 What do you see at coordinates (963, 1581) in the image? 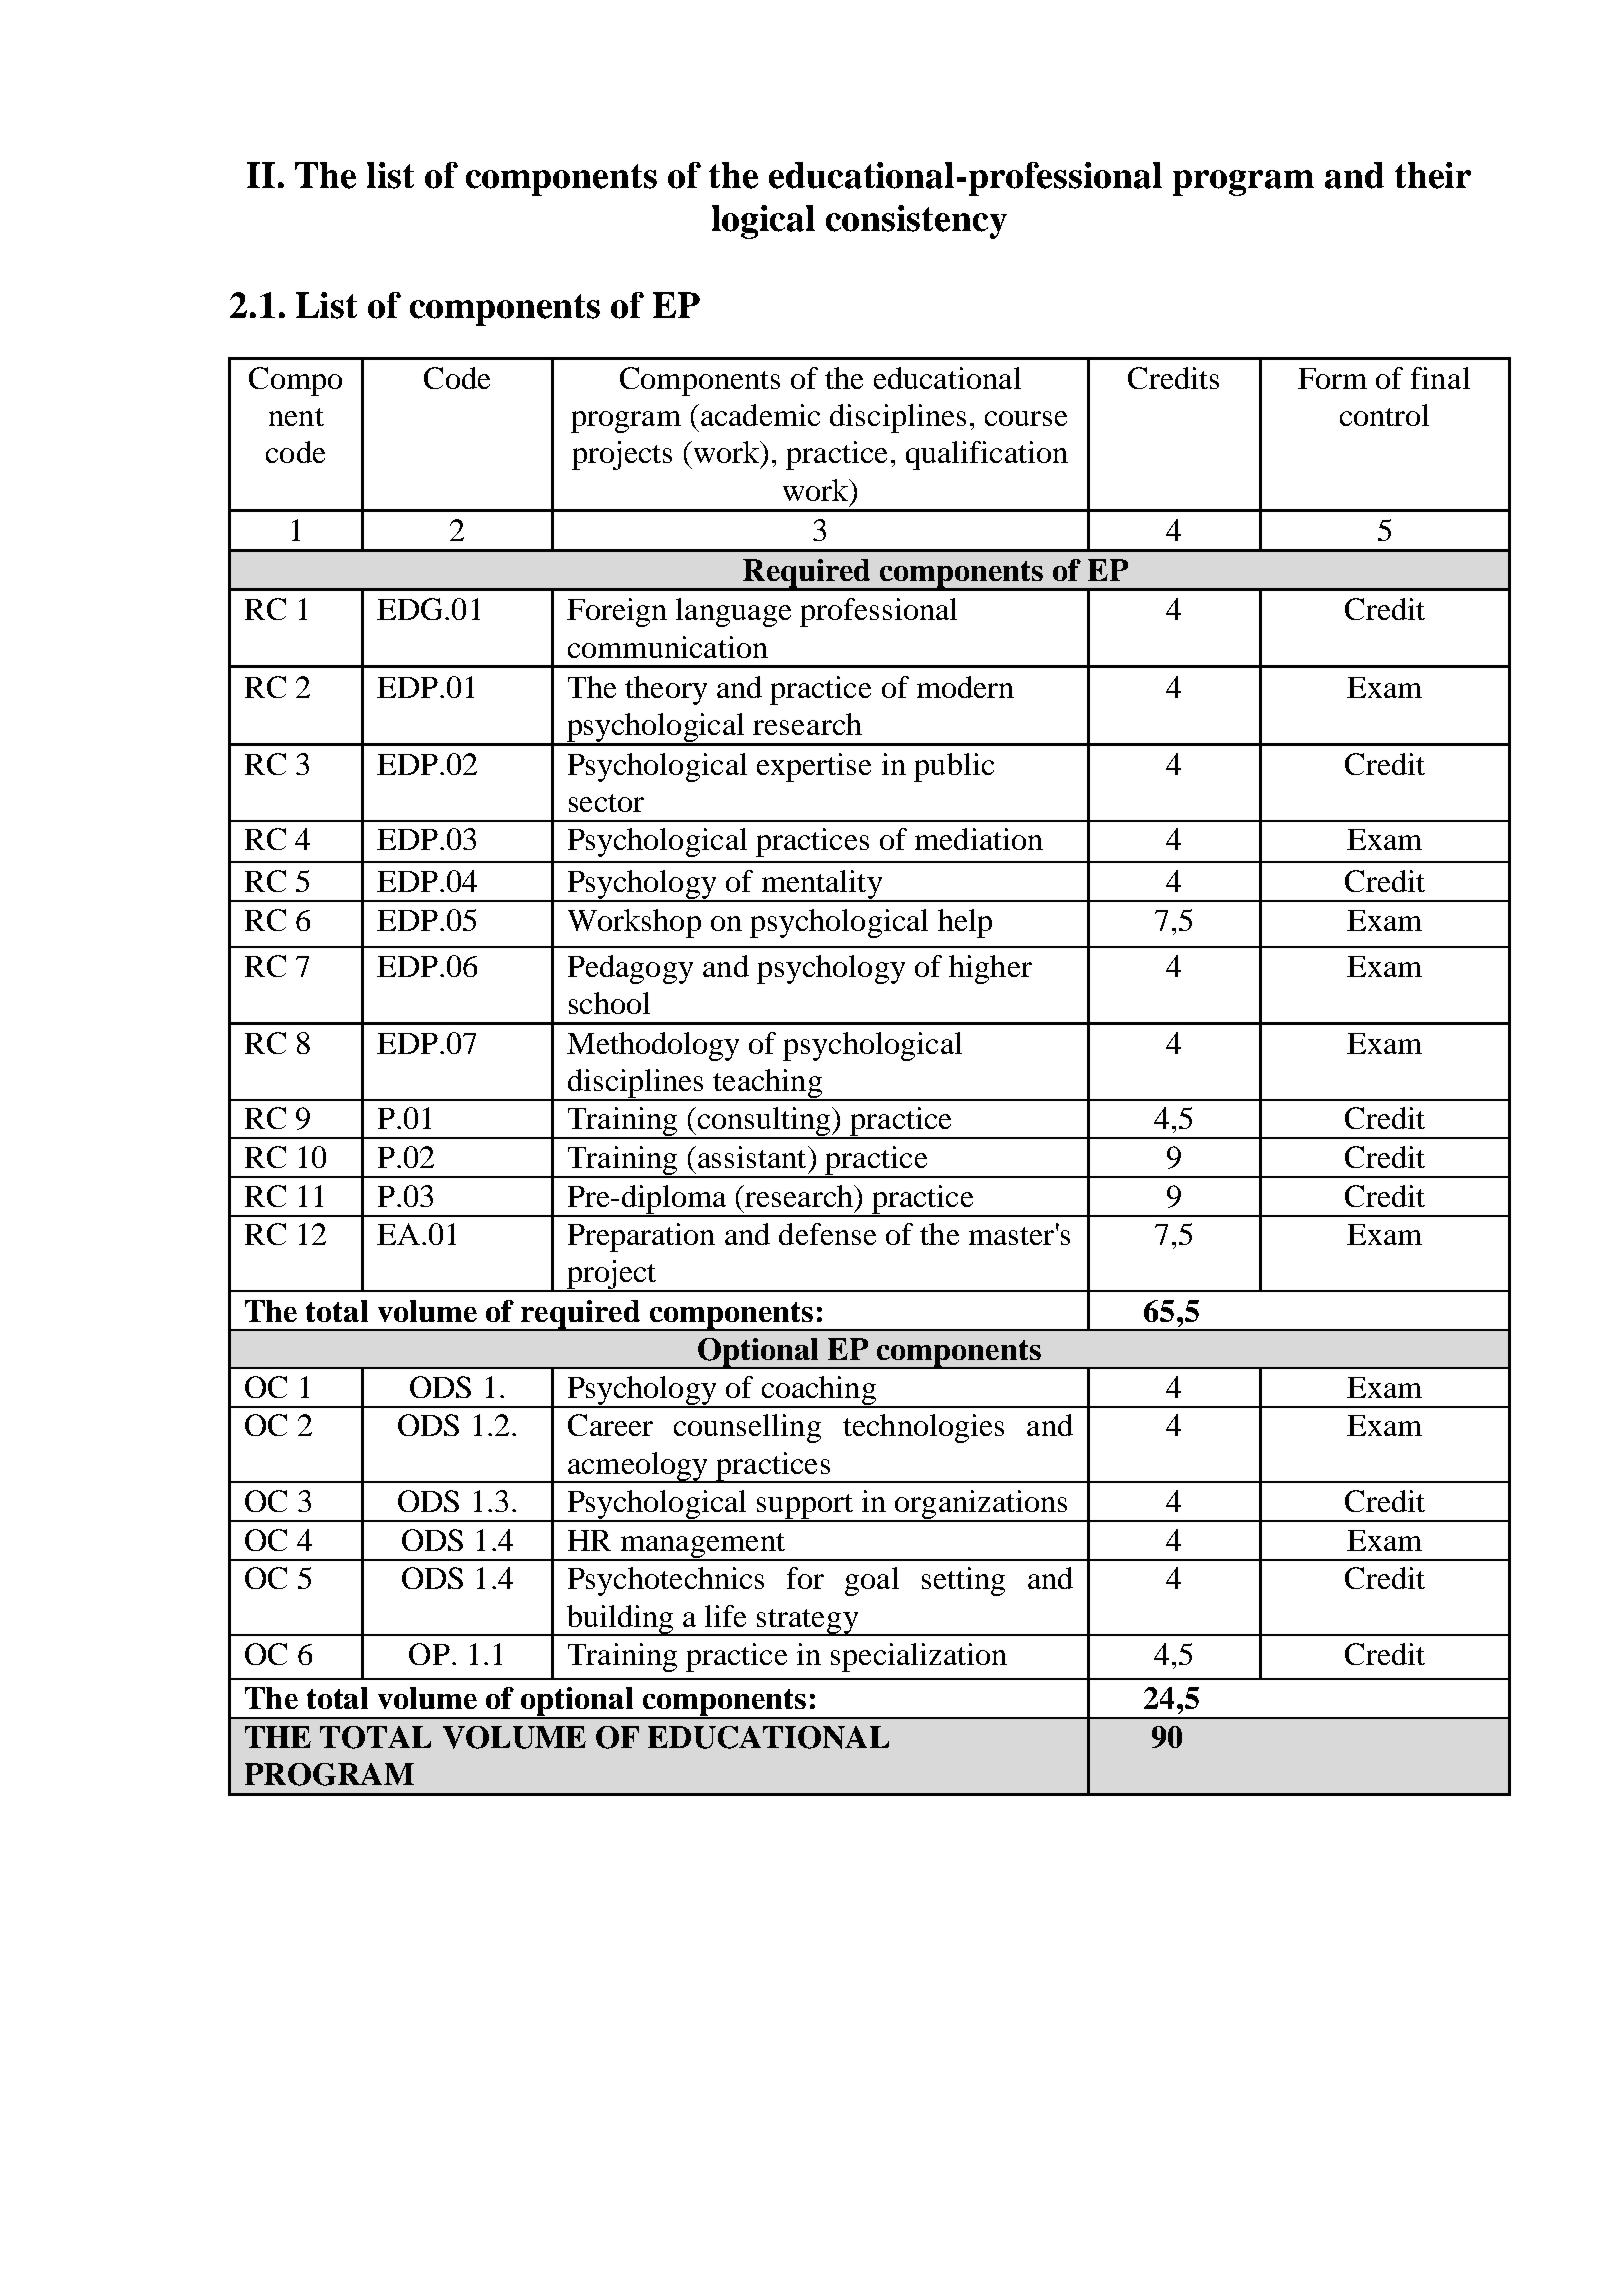
I see `setting` at bounding box center [963, 1581].
